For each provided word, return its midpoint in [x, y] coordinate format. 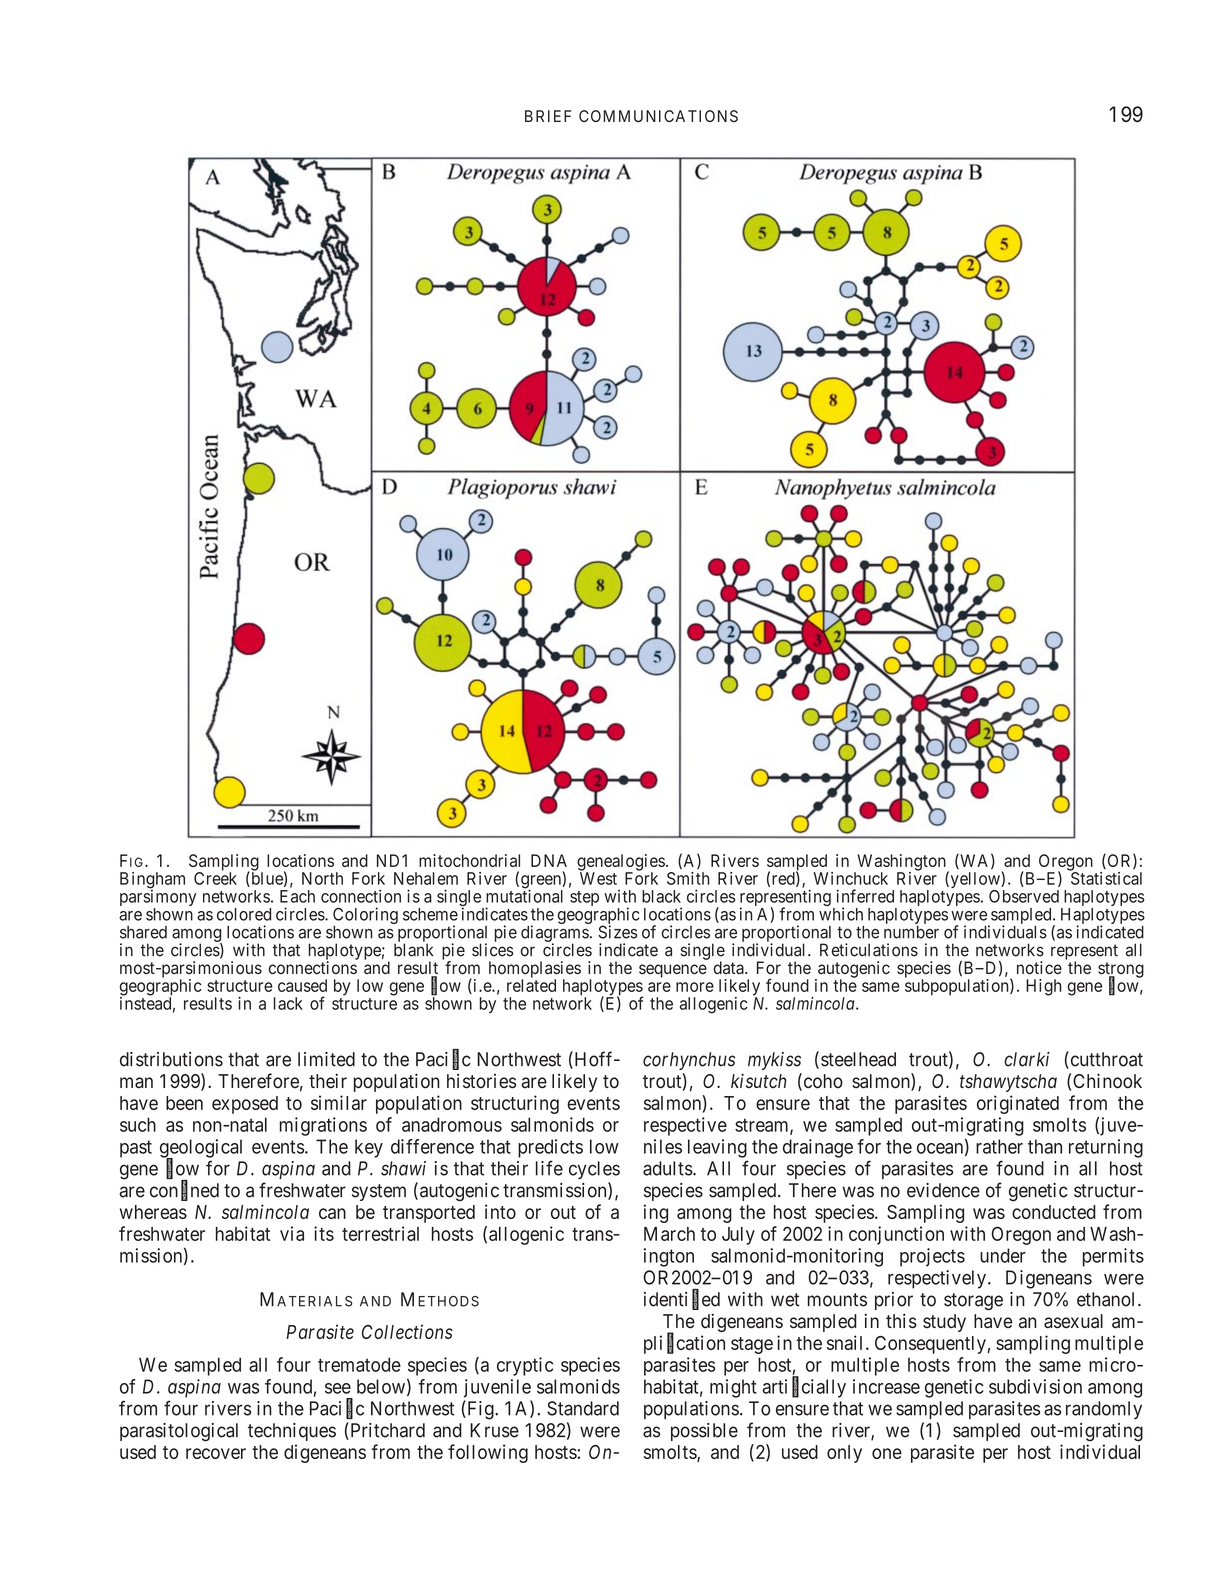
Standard [583, 1408]
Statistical [1106, 878]
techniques [292, 1432]
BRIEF [548, 116]
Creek [215, 878]
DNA [549, 860]
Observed [1024, 896]
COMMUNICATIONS [658, 116]
